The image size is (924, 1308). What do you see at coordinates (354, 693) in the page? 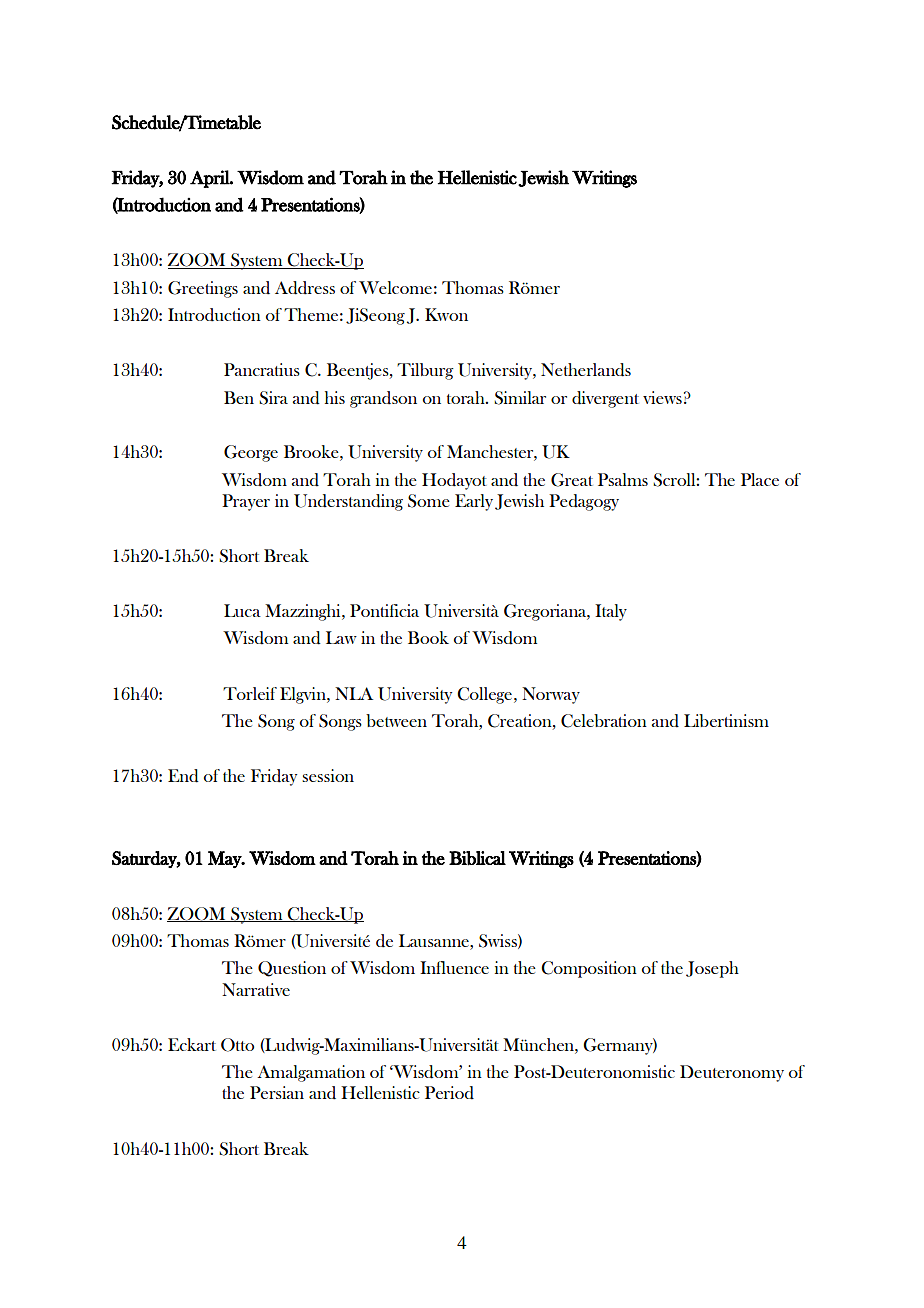
I see `NLA` at bounding box center [354, 693].
